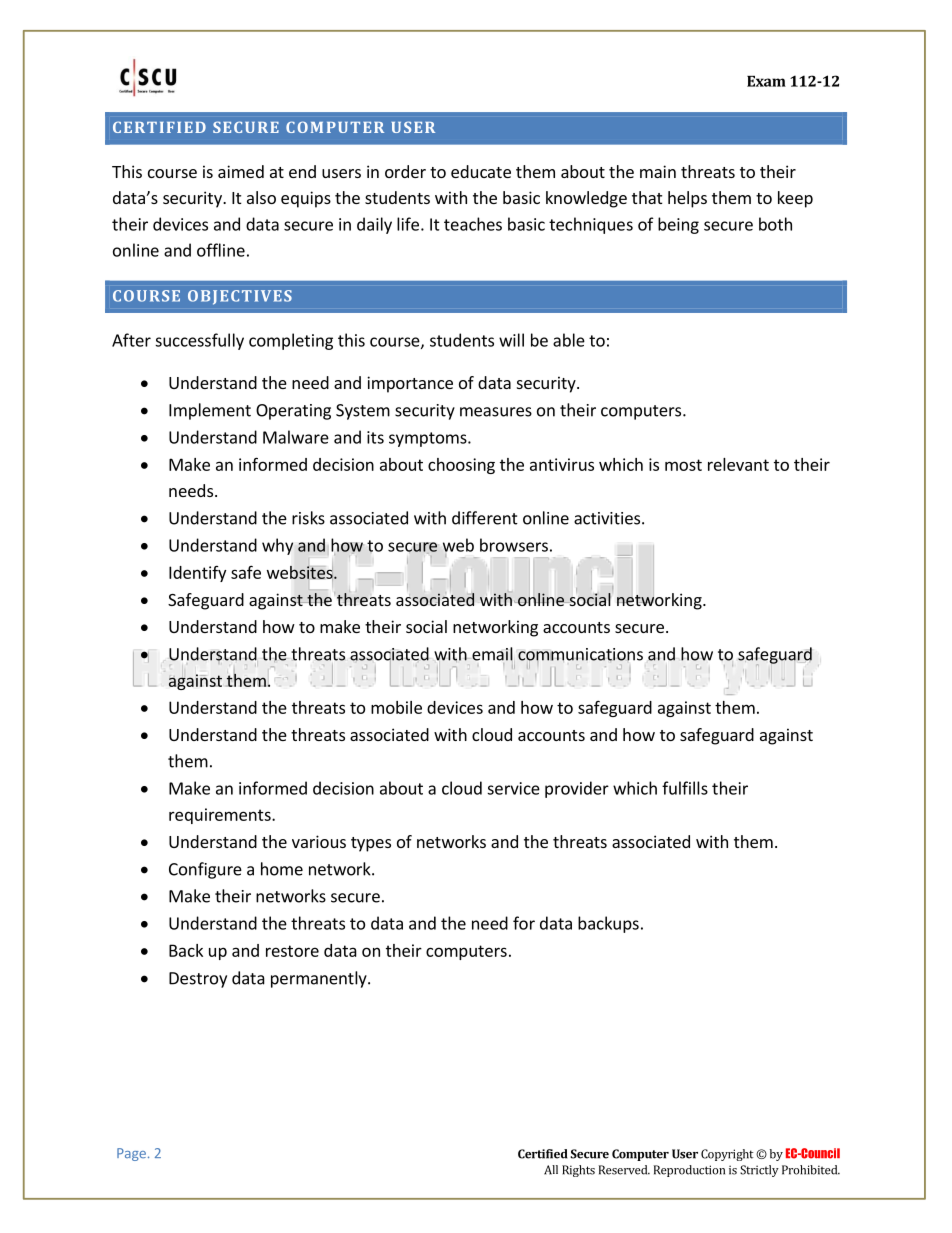  I want to click on educate, so click(481, 171).
